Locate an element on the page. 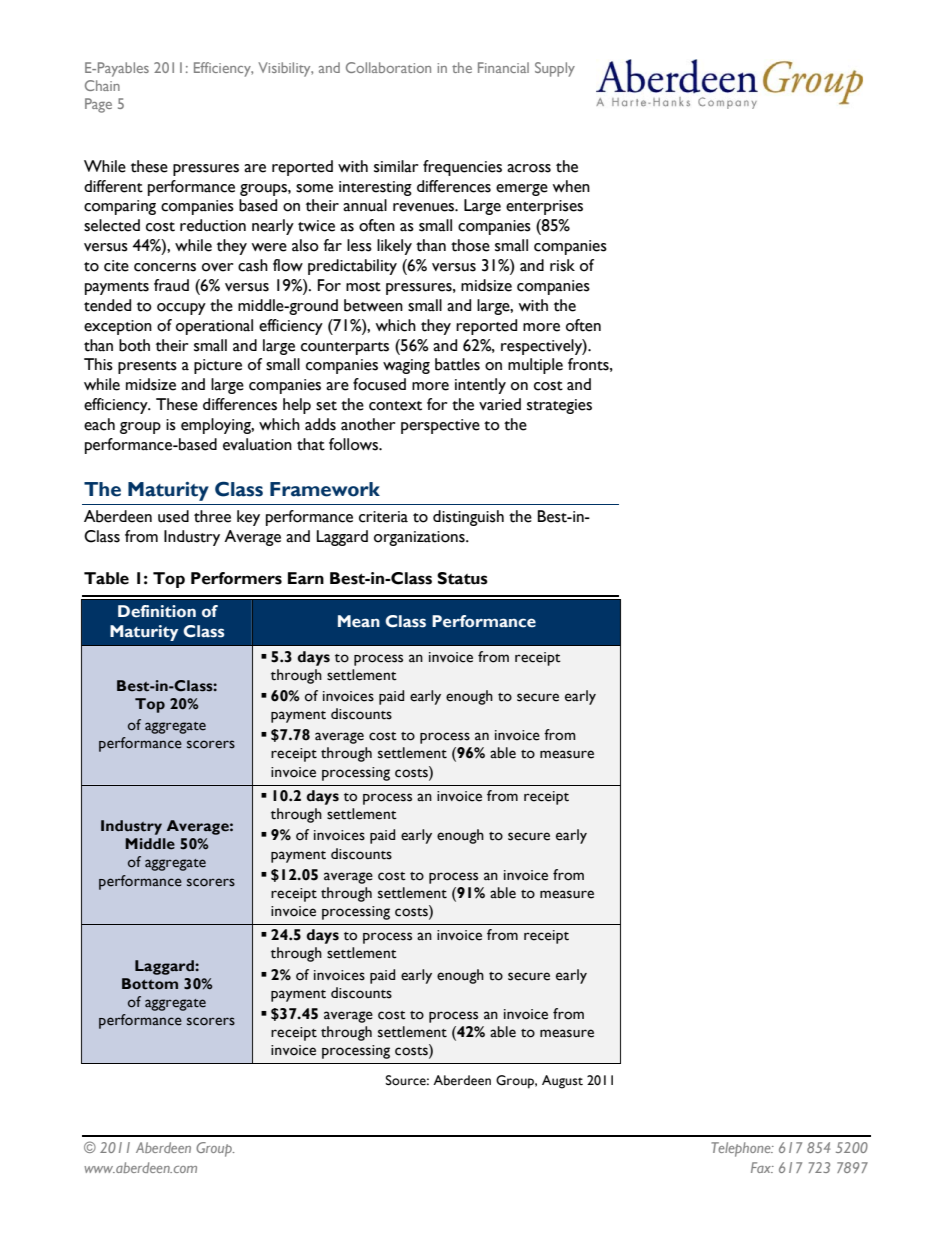 This page has width=952, height=1233. Status is located at coordinates (462, 578).
